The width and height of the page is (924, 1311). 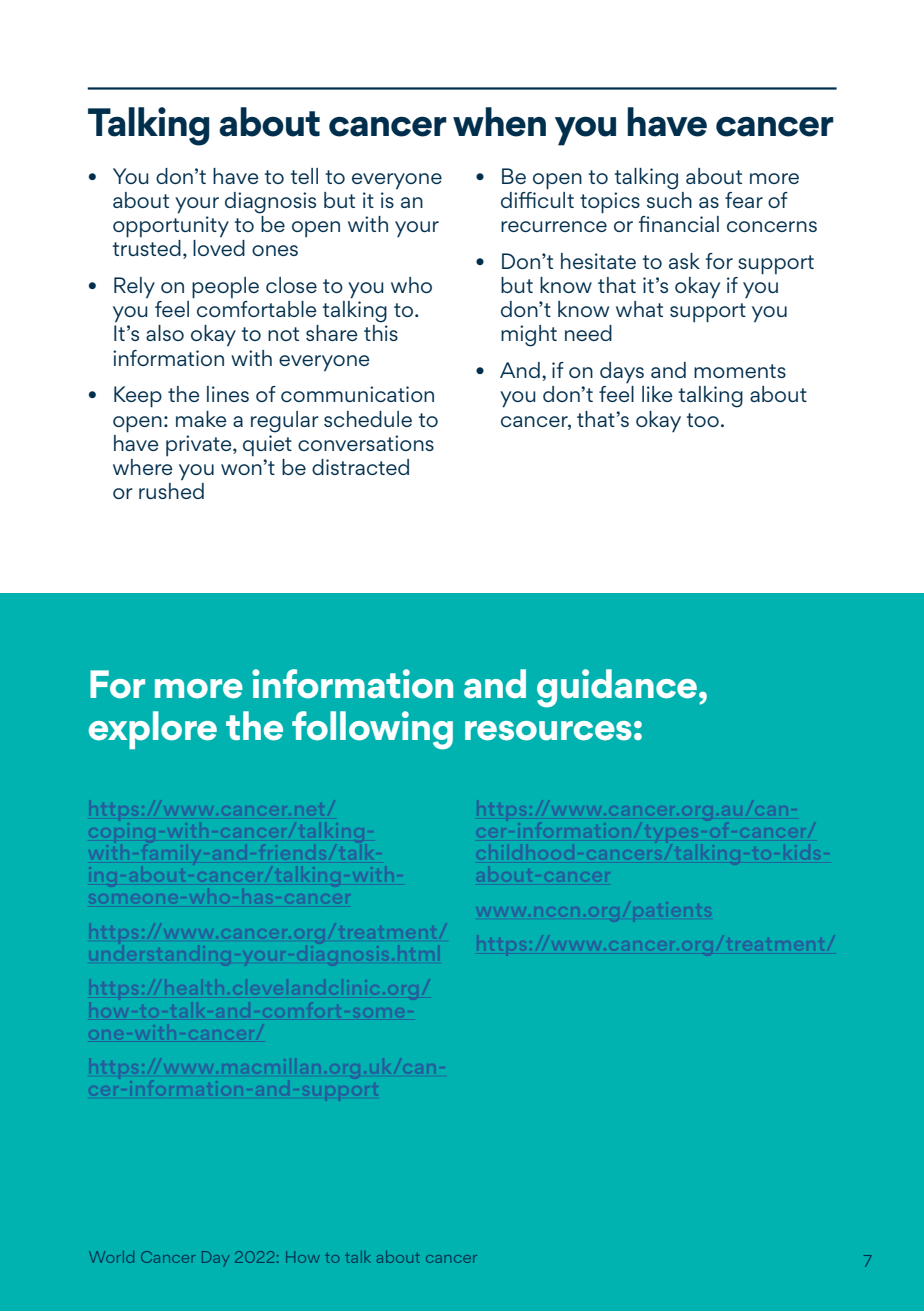 I want to click on explore, so click(x=153, y=730).
